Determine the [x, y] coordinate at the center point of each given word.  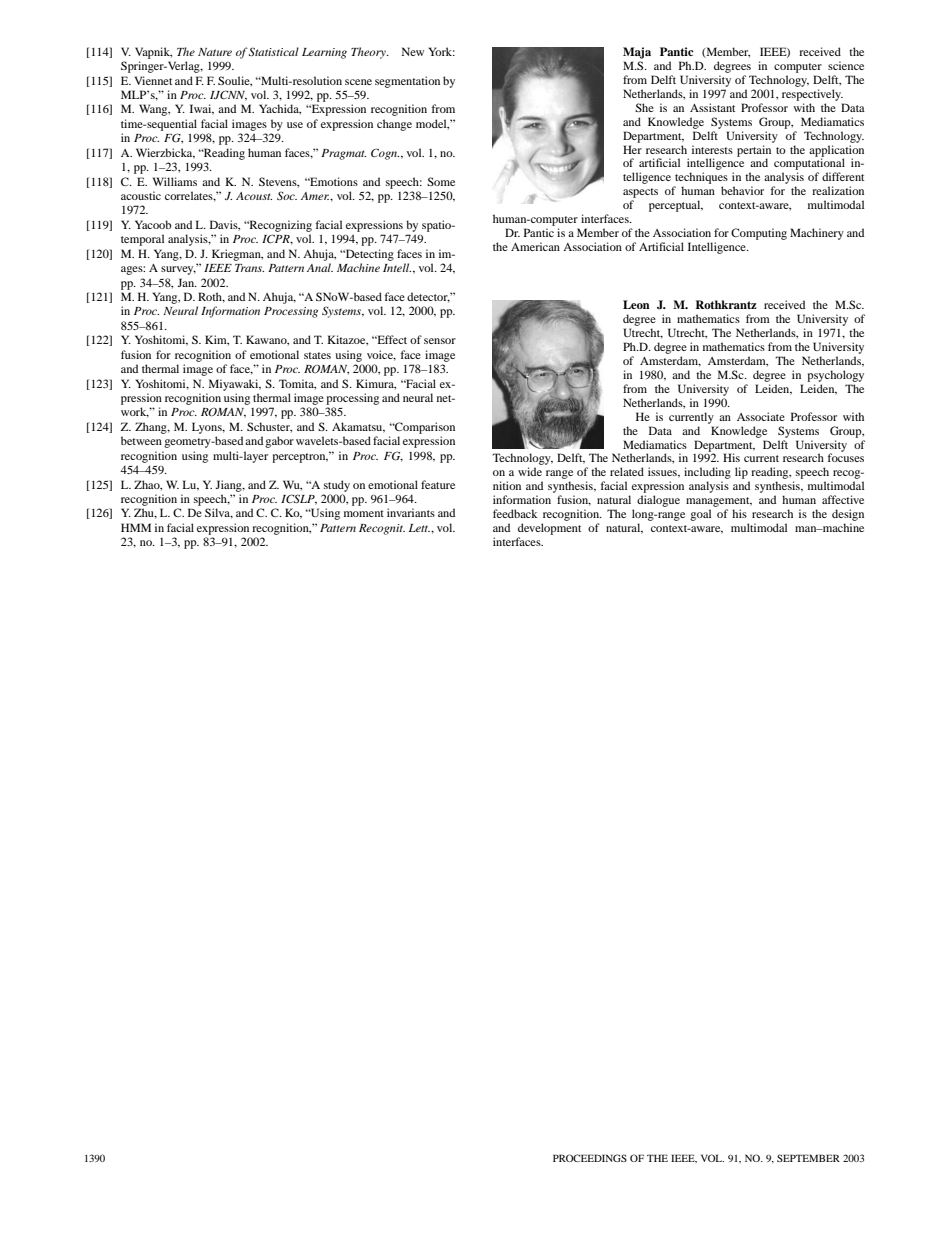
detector [428, 297]
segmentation [407, 82]
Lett [419, 528]
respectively [812, 95]
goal [700, 515]
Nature [215, 52]
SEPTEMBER [808, 1158]
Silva [219, 513]
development [549, 529]
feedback [515, 513]
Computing [759, 234]
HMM [136, 527]
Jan [187, 282]
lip [742, 474]
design [848, 515]
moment [364, 513]
